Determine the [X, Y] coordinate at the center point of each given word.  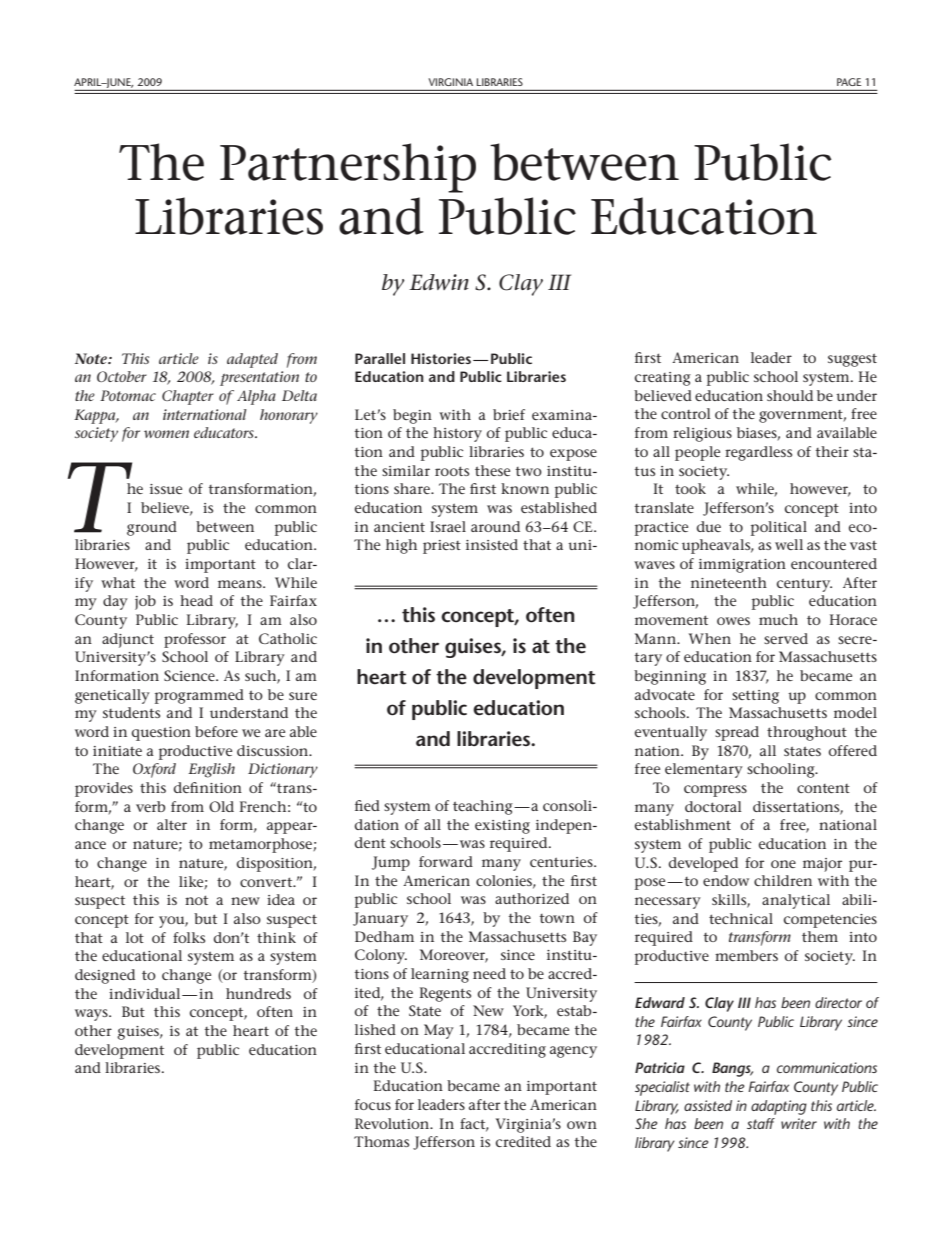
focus [373, 1104]
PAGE [849, 82]
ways [92, 1015]
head [196, 600]
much [778, 619]
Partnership [348, 168]
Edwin [439, 282]
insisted [492, 544]
